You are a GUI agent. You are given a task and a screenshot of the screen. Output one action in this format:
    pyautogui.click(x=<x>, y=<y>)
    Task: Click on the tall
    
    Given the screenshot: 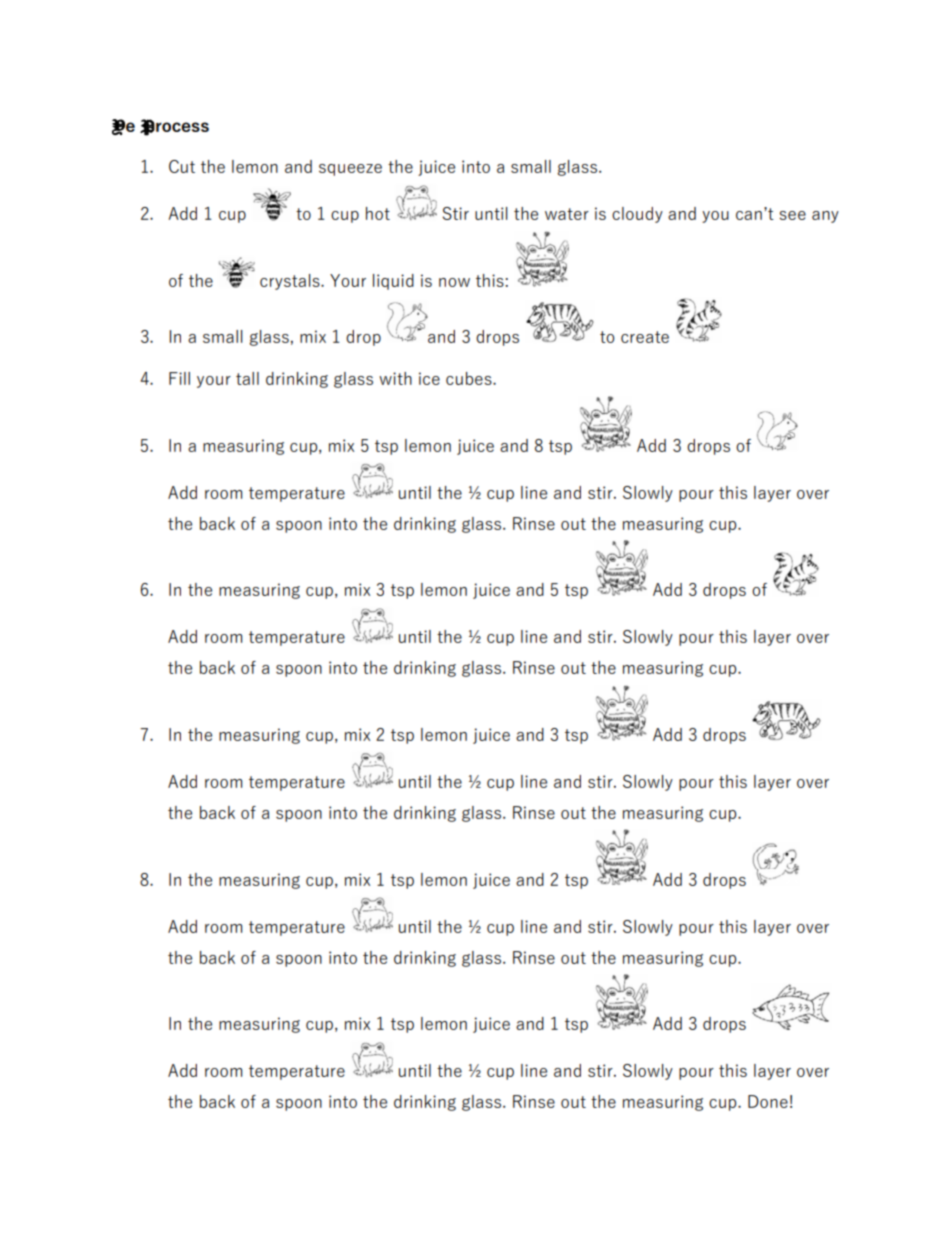 What is the action you would take?
    pyautogui.click(x=247, y=378)
